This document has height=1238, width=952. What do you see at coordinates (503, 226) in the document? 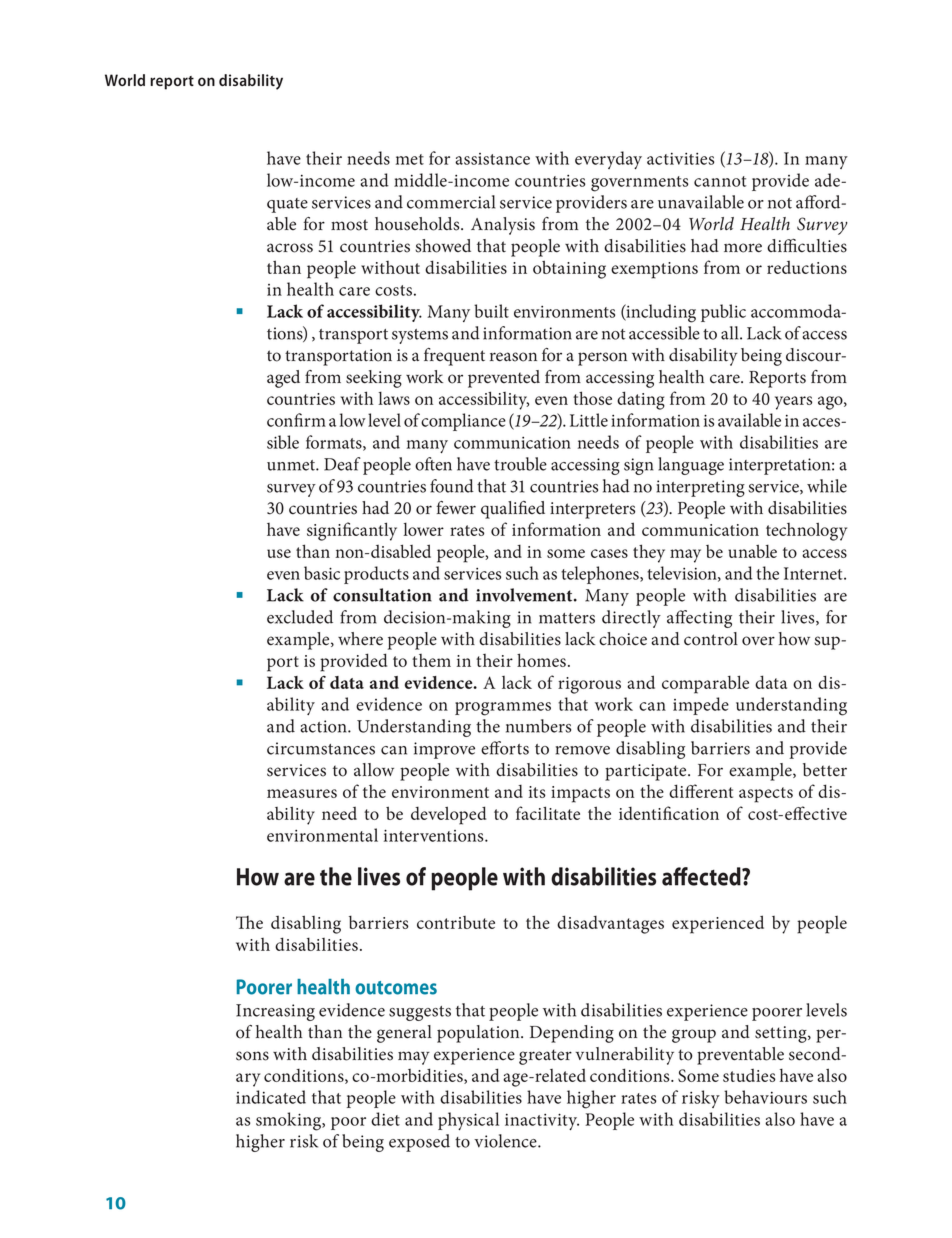
I see `Analysis` at bounding box center [503, 226].
